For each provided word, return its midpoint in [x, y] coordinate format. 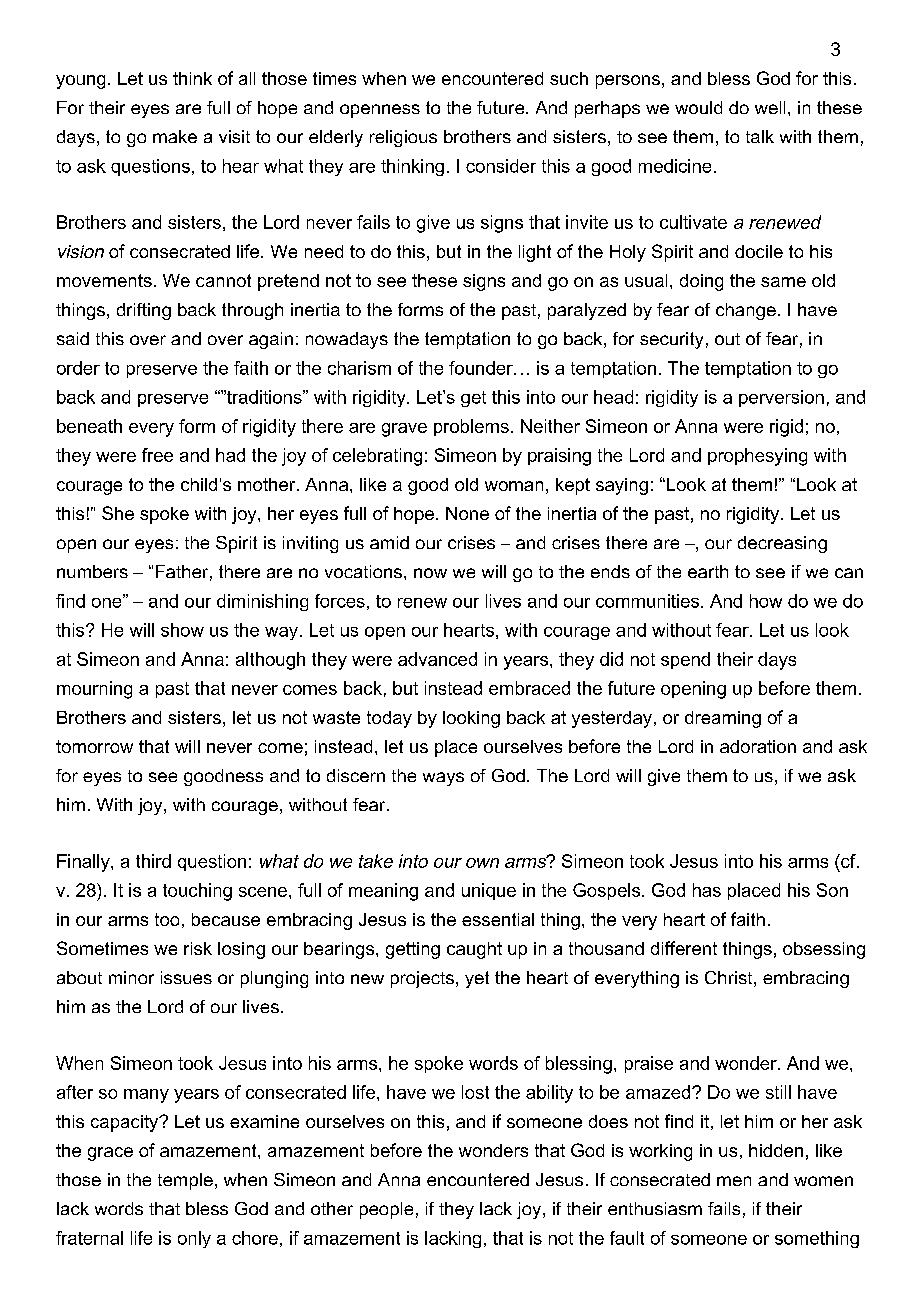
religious [403, 138]
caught [474, 950]
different [684, 948]
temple [185, 1181]
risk [198, 948]
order [78, 368]
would [698, 107]
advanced [437, 659]
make [175, 136]
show [182, 630]
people [386, 1210]
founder [482, 368]
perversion [781, 398]
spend [685, 660]
